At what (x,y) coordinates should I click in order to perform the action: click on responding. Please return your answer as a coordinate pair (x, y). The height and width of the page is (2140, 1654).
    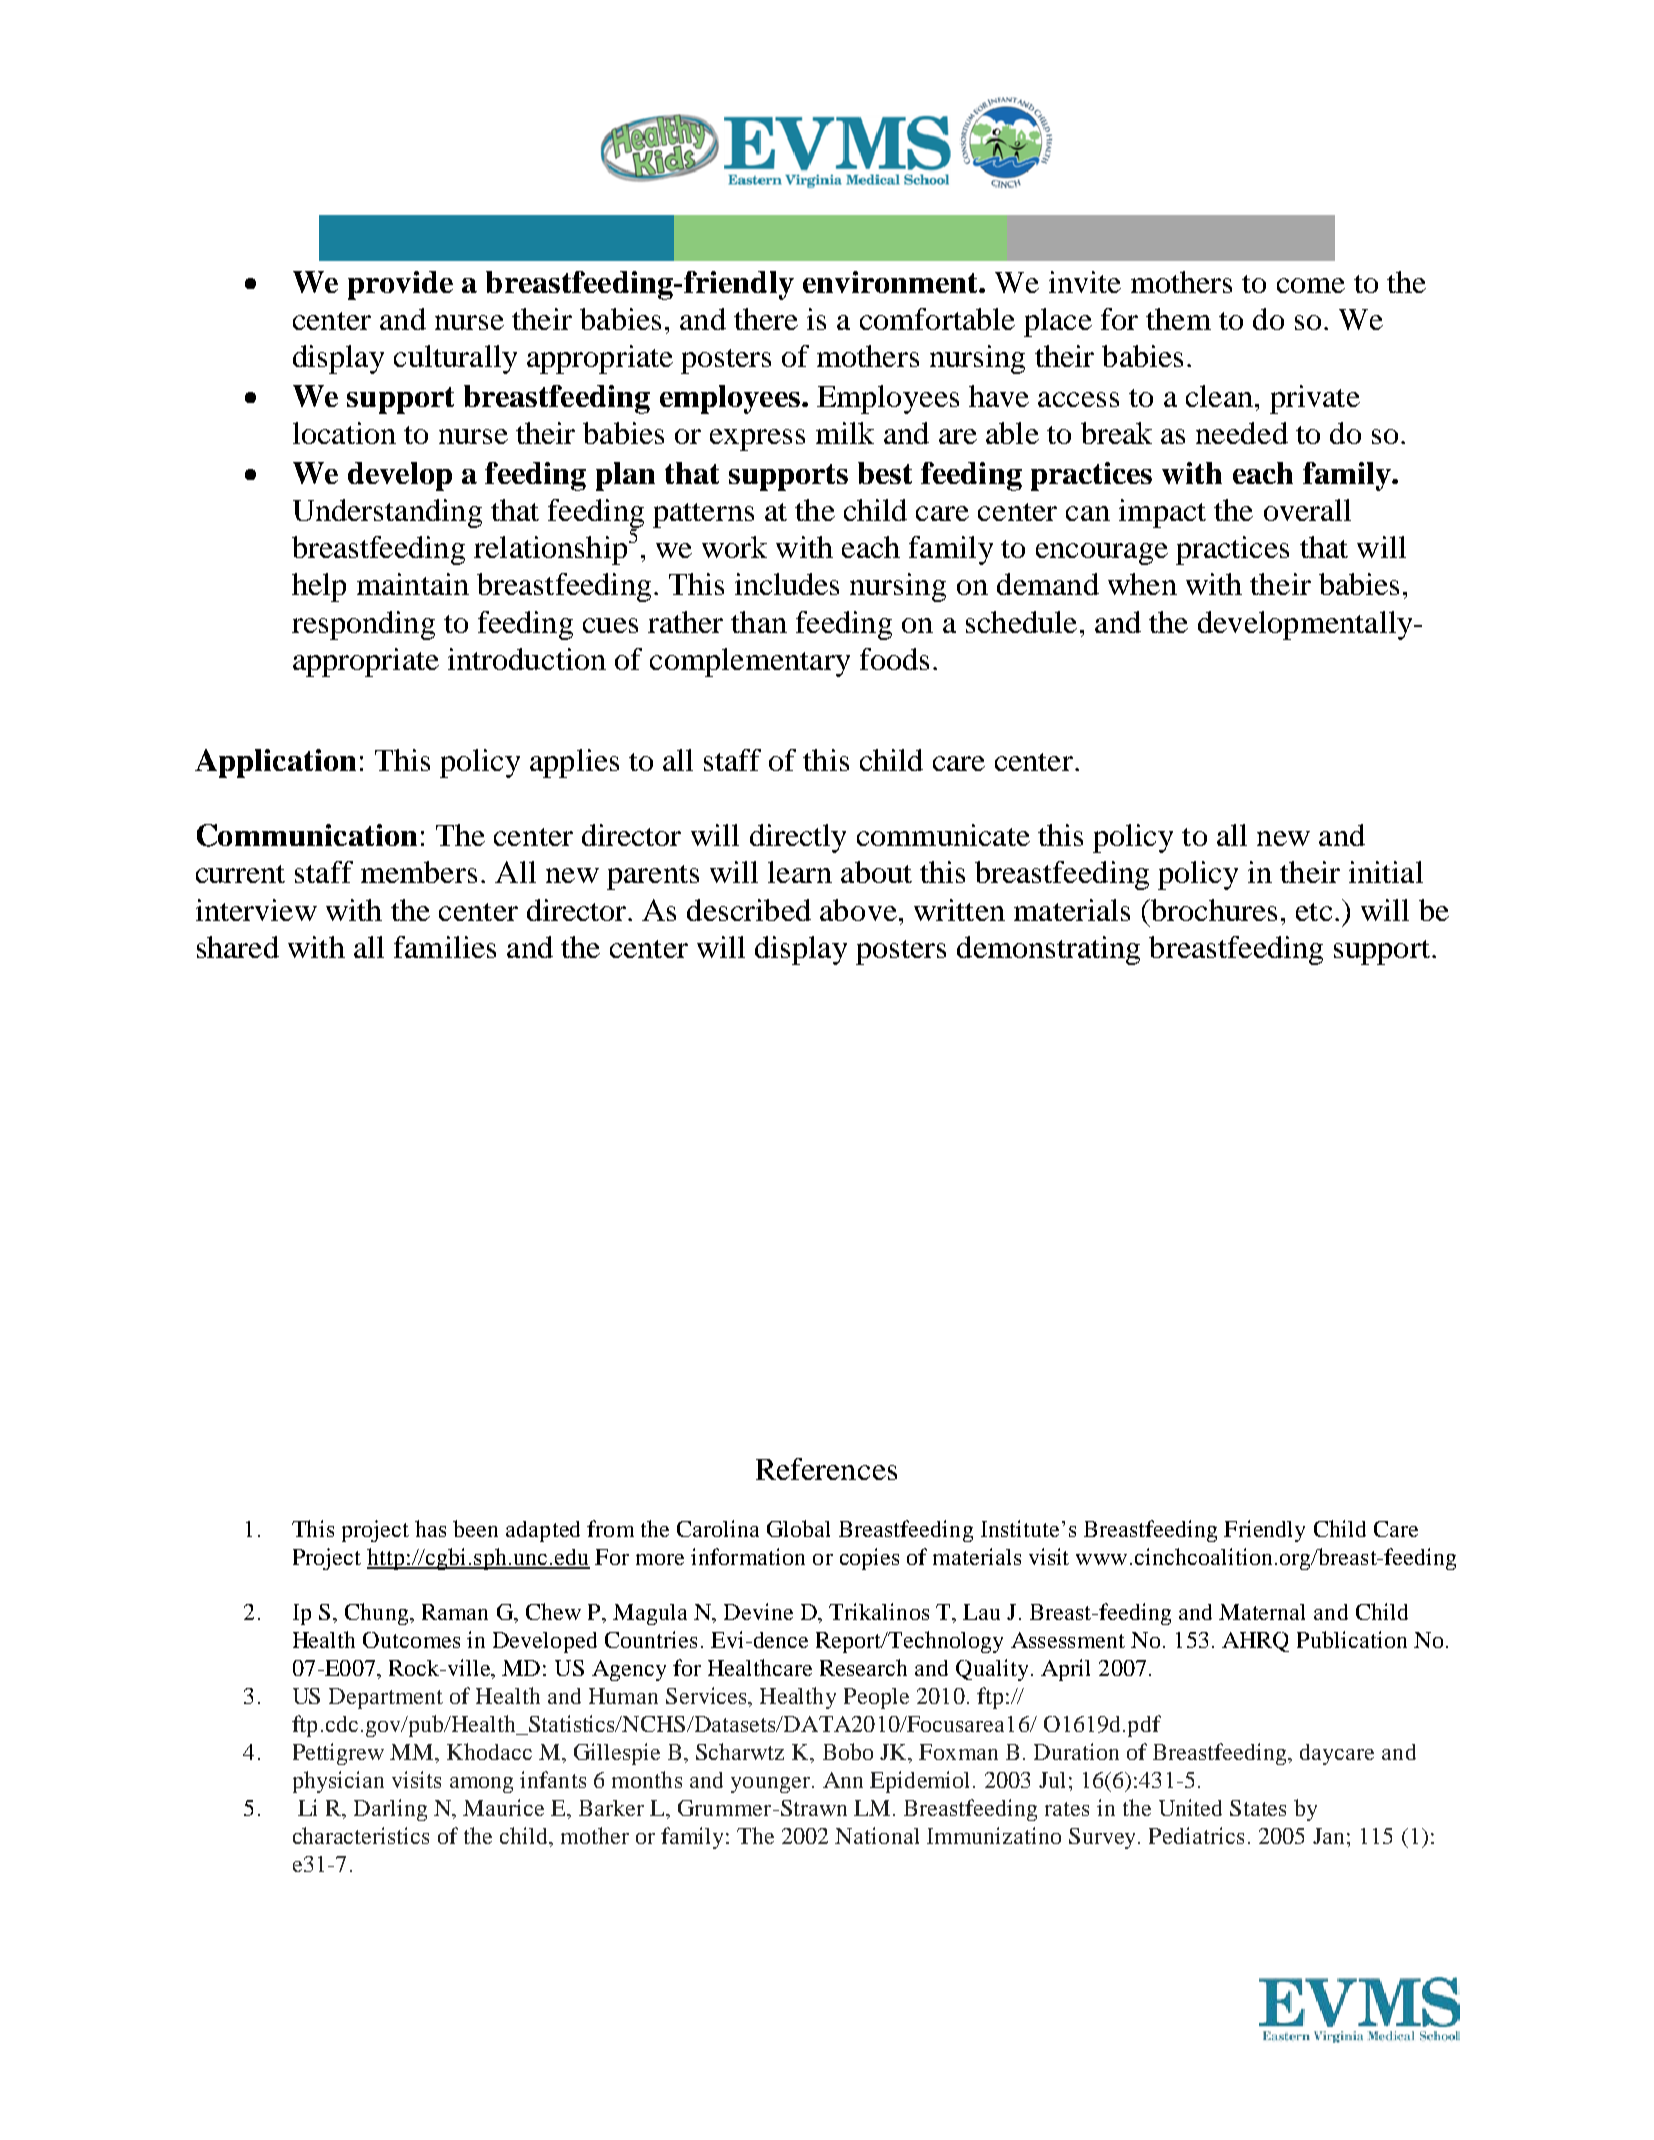
    Looking at the image, I should click on (363, 625).
